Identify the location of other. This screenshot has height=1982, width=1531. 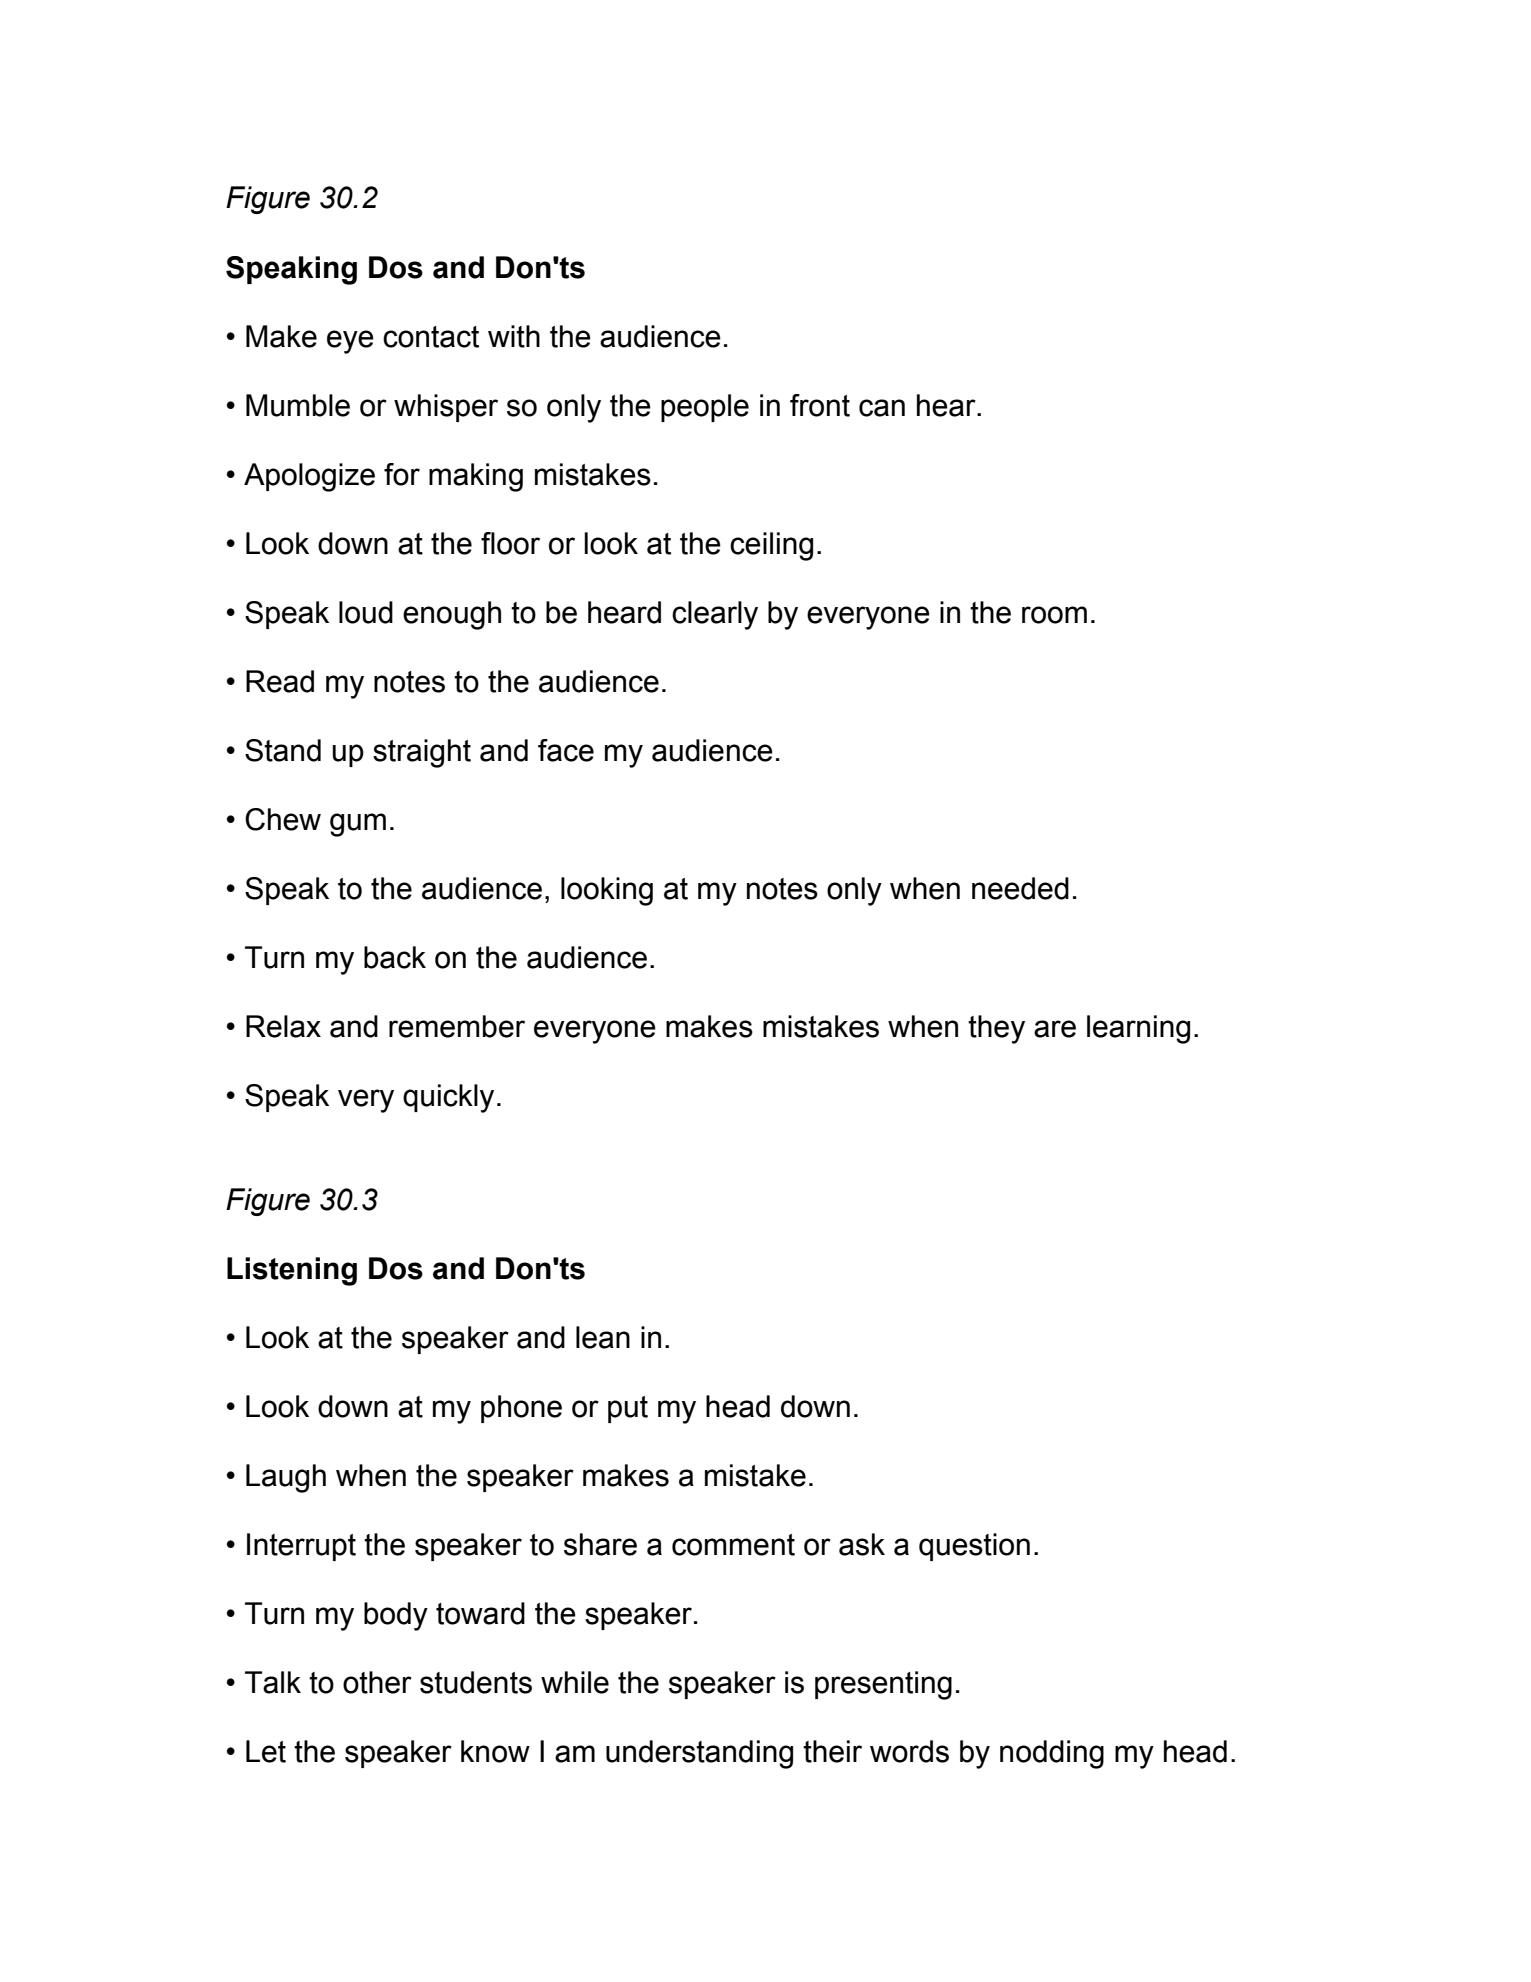
(377, 1682).
